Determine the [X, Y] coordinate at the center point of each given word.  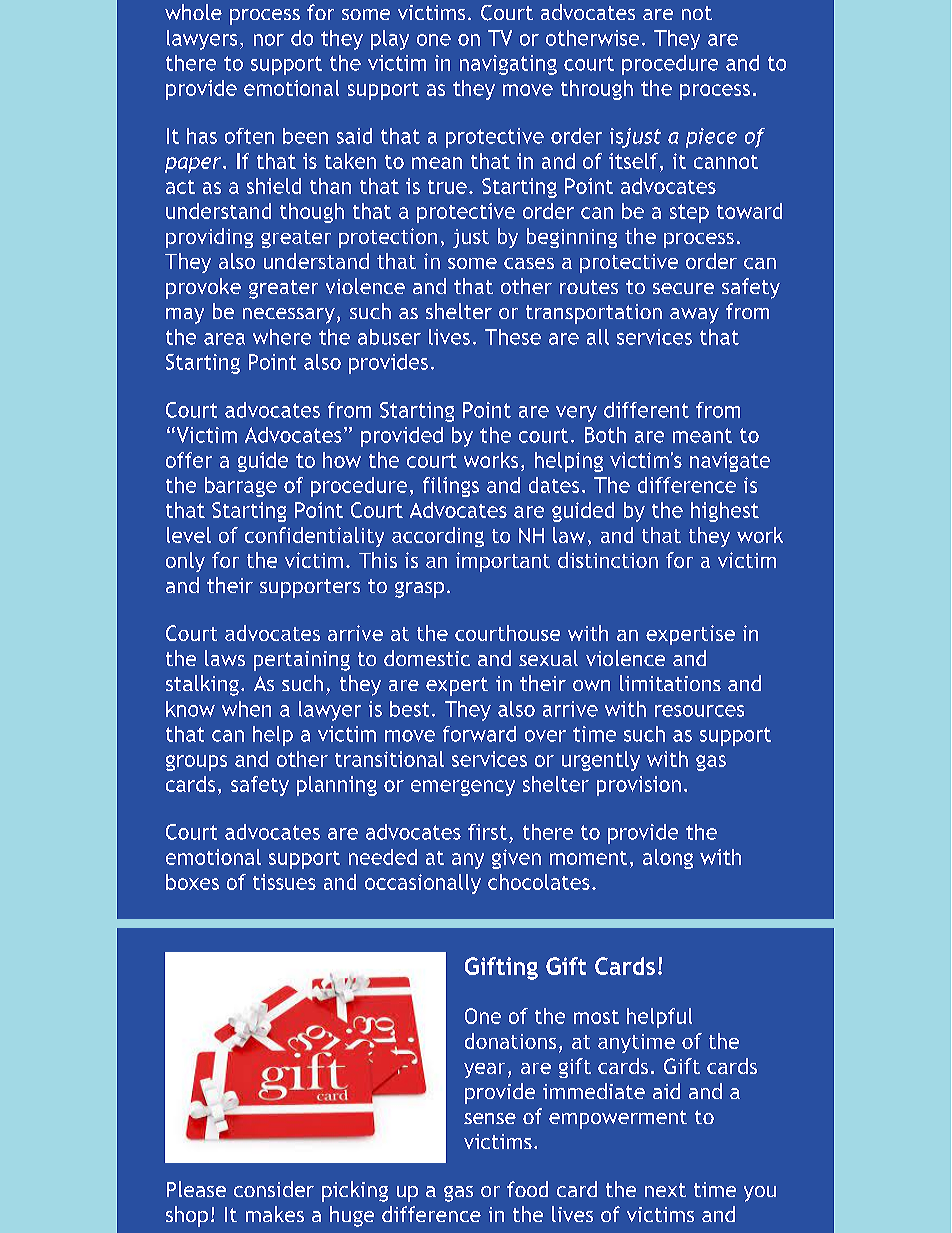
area [224, 339]
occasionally [423, 884]
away [694, 316]
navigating [508, 65]
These [513, 337]
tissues [284, 882]
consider [274, 1189]
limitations [670, 683]
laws [225, 658]
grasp [419, 590]
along [668, 859]
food [527, 1189]
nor [269, 40]
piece [711, 138]
